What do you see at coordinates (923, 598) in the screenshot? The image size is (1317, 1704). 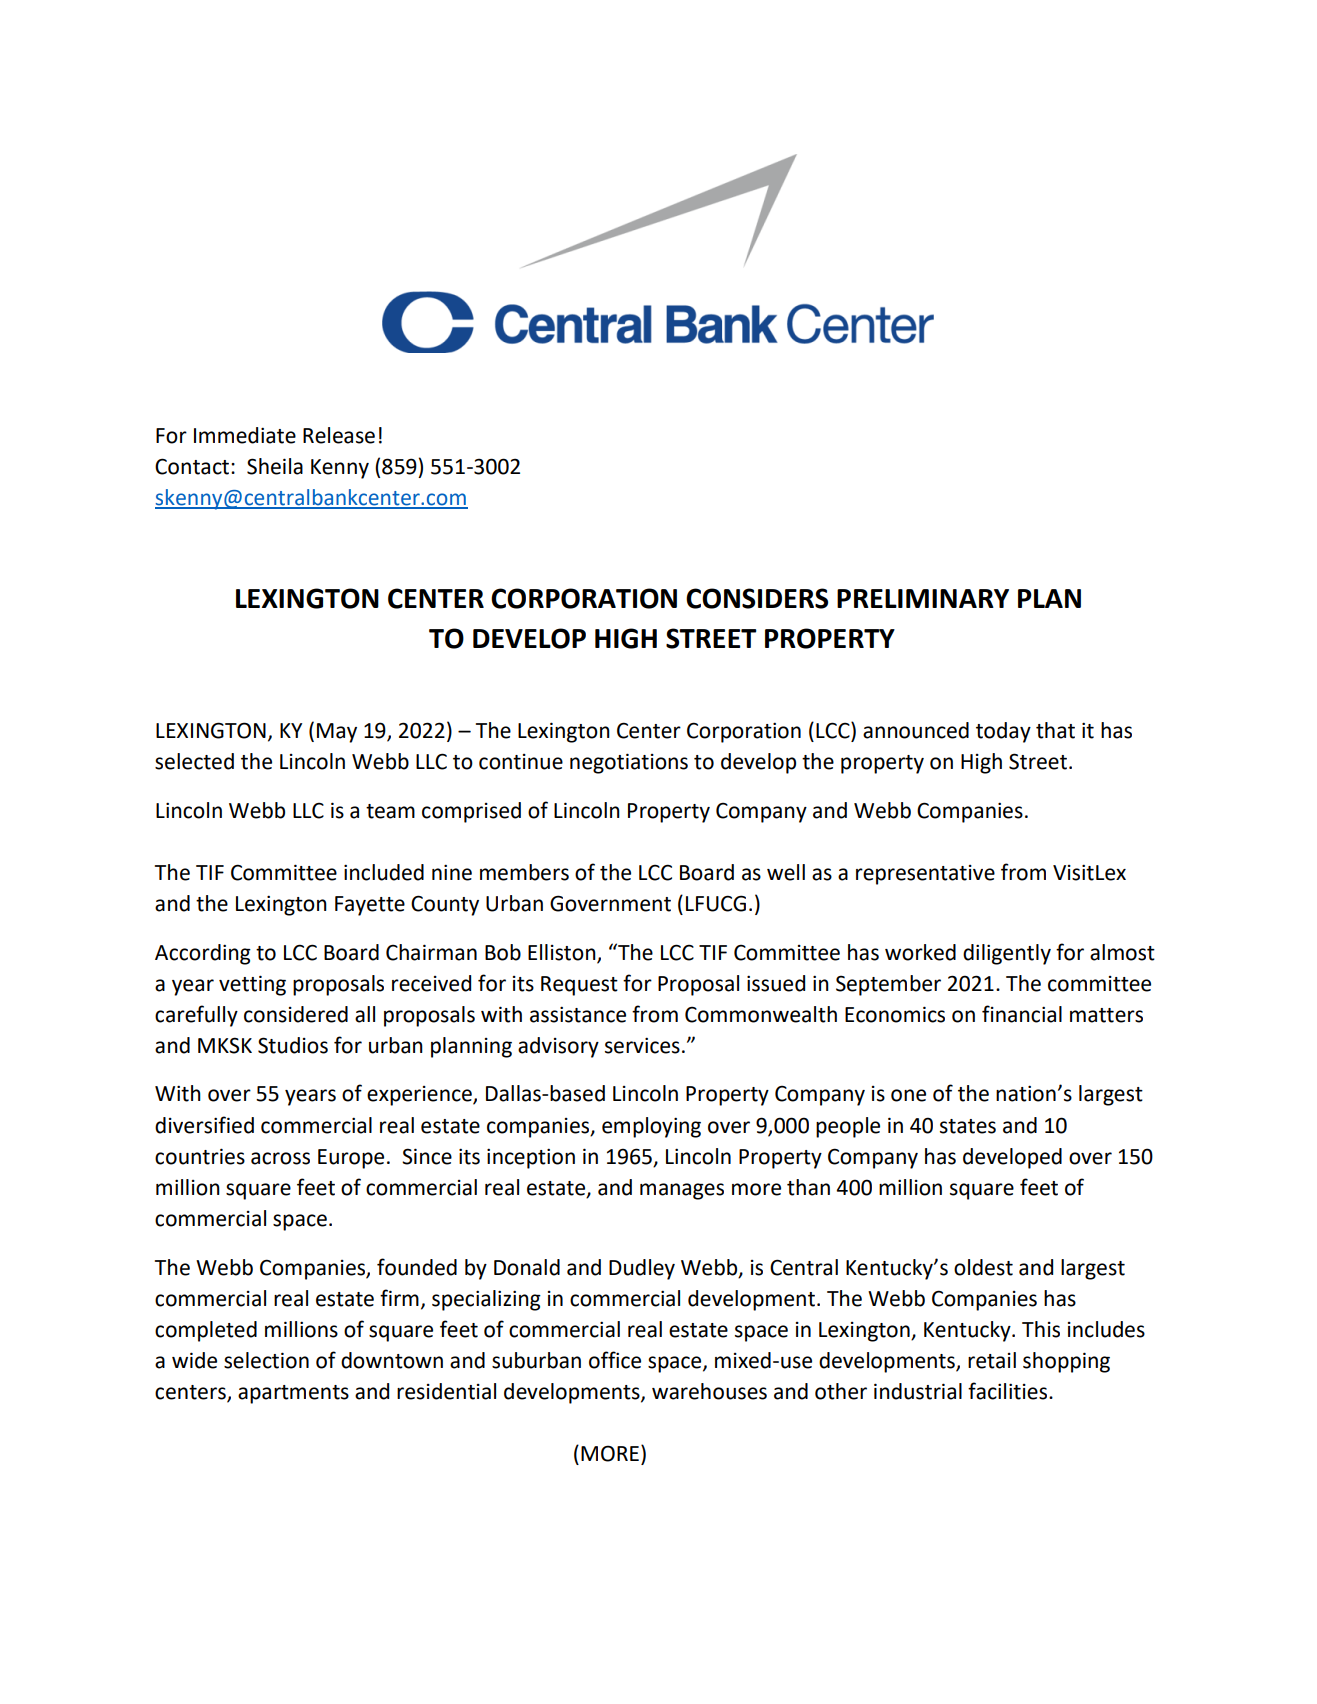 I see `PRELIMINARY` at bounding box center [923, 598].
